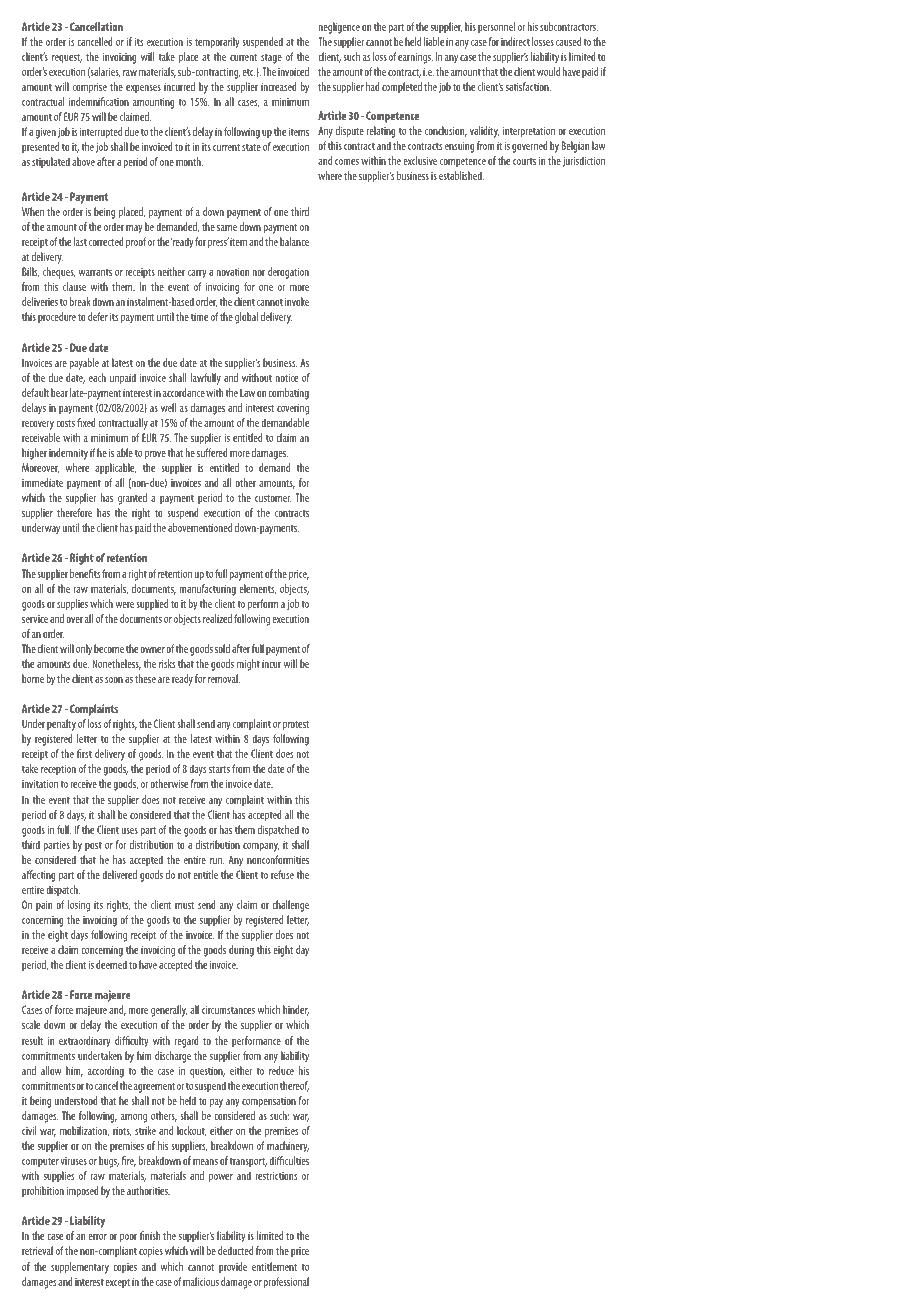  I want to click on post, so click(93, 847).
